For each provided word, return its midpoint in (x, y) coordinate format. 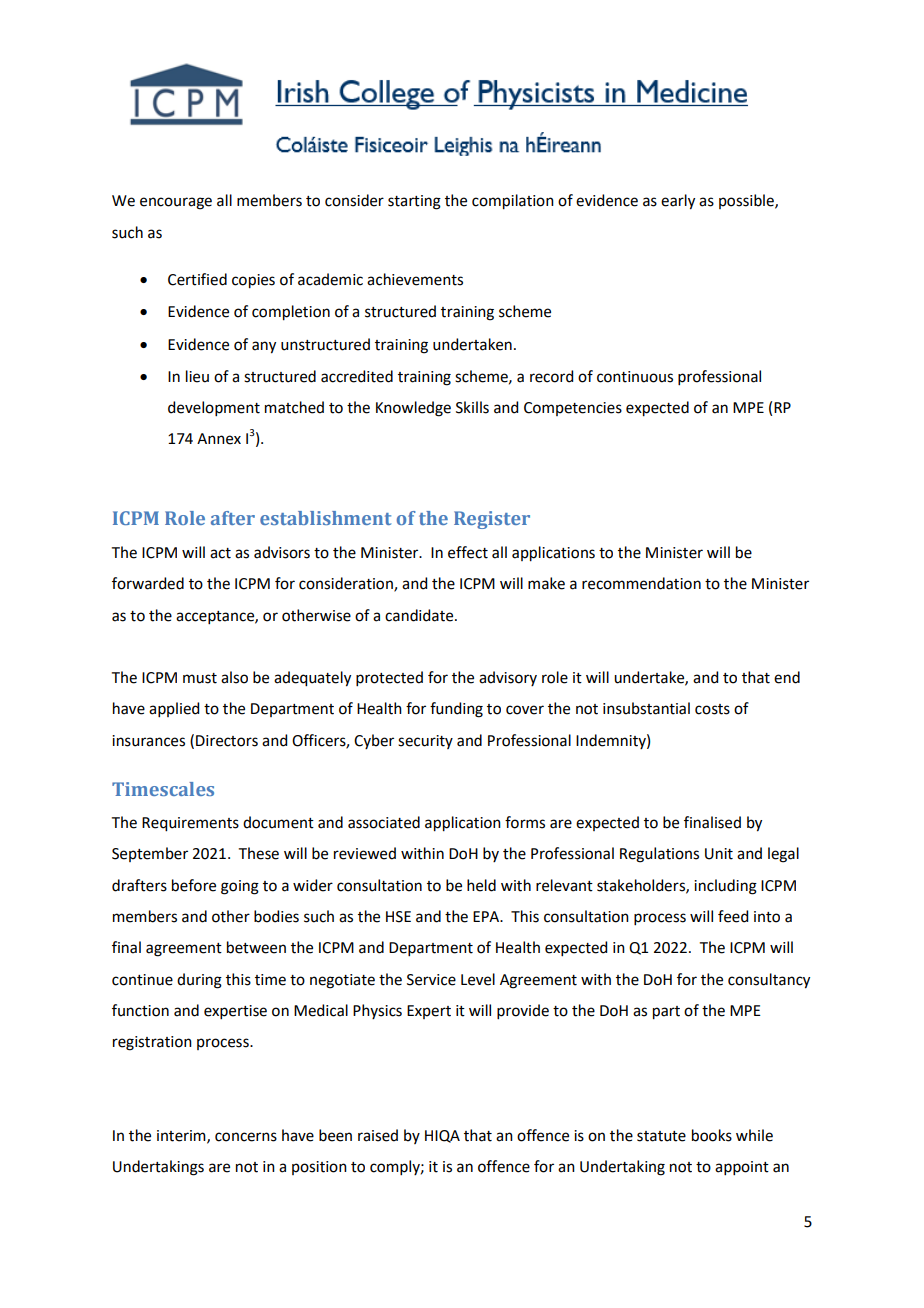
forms (525, 822)
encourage (176, 203)
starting (414, 202)
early (678, 202)
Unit (719, 854)
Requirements (190, 824)
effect (468, 552)
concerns (246, 1137)
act (220, 553)
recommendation (641, 583)
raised (378, 1135)
